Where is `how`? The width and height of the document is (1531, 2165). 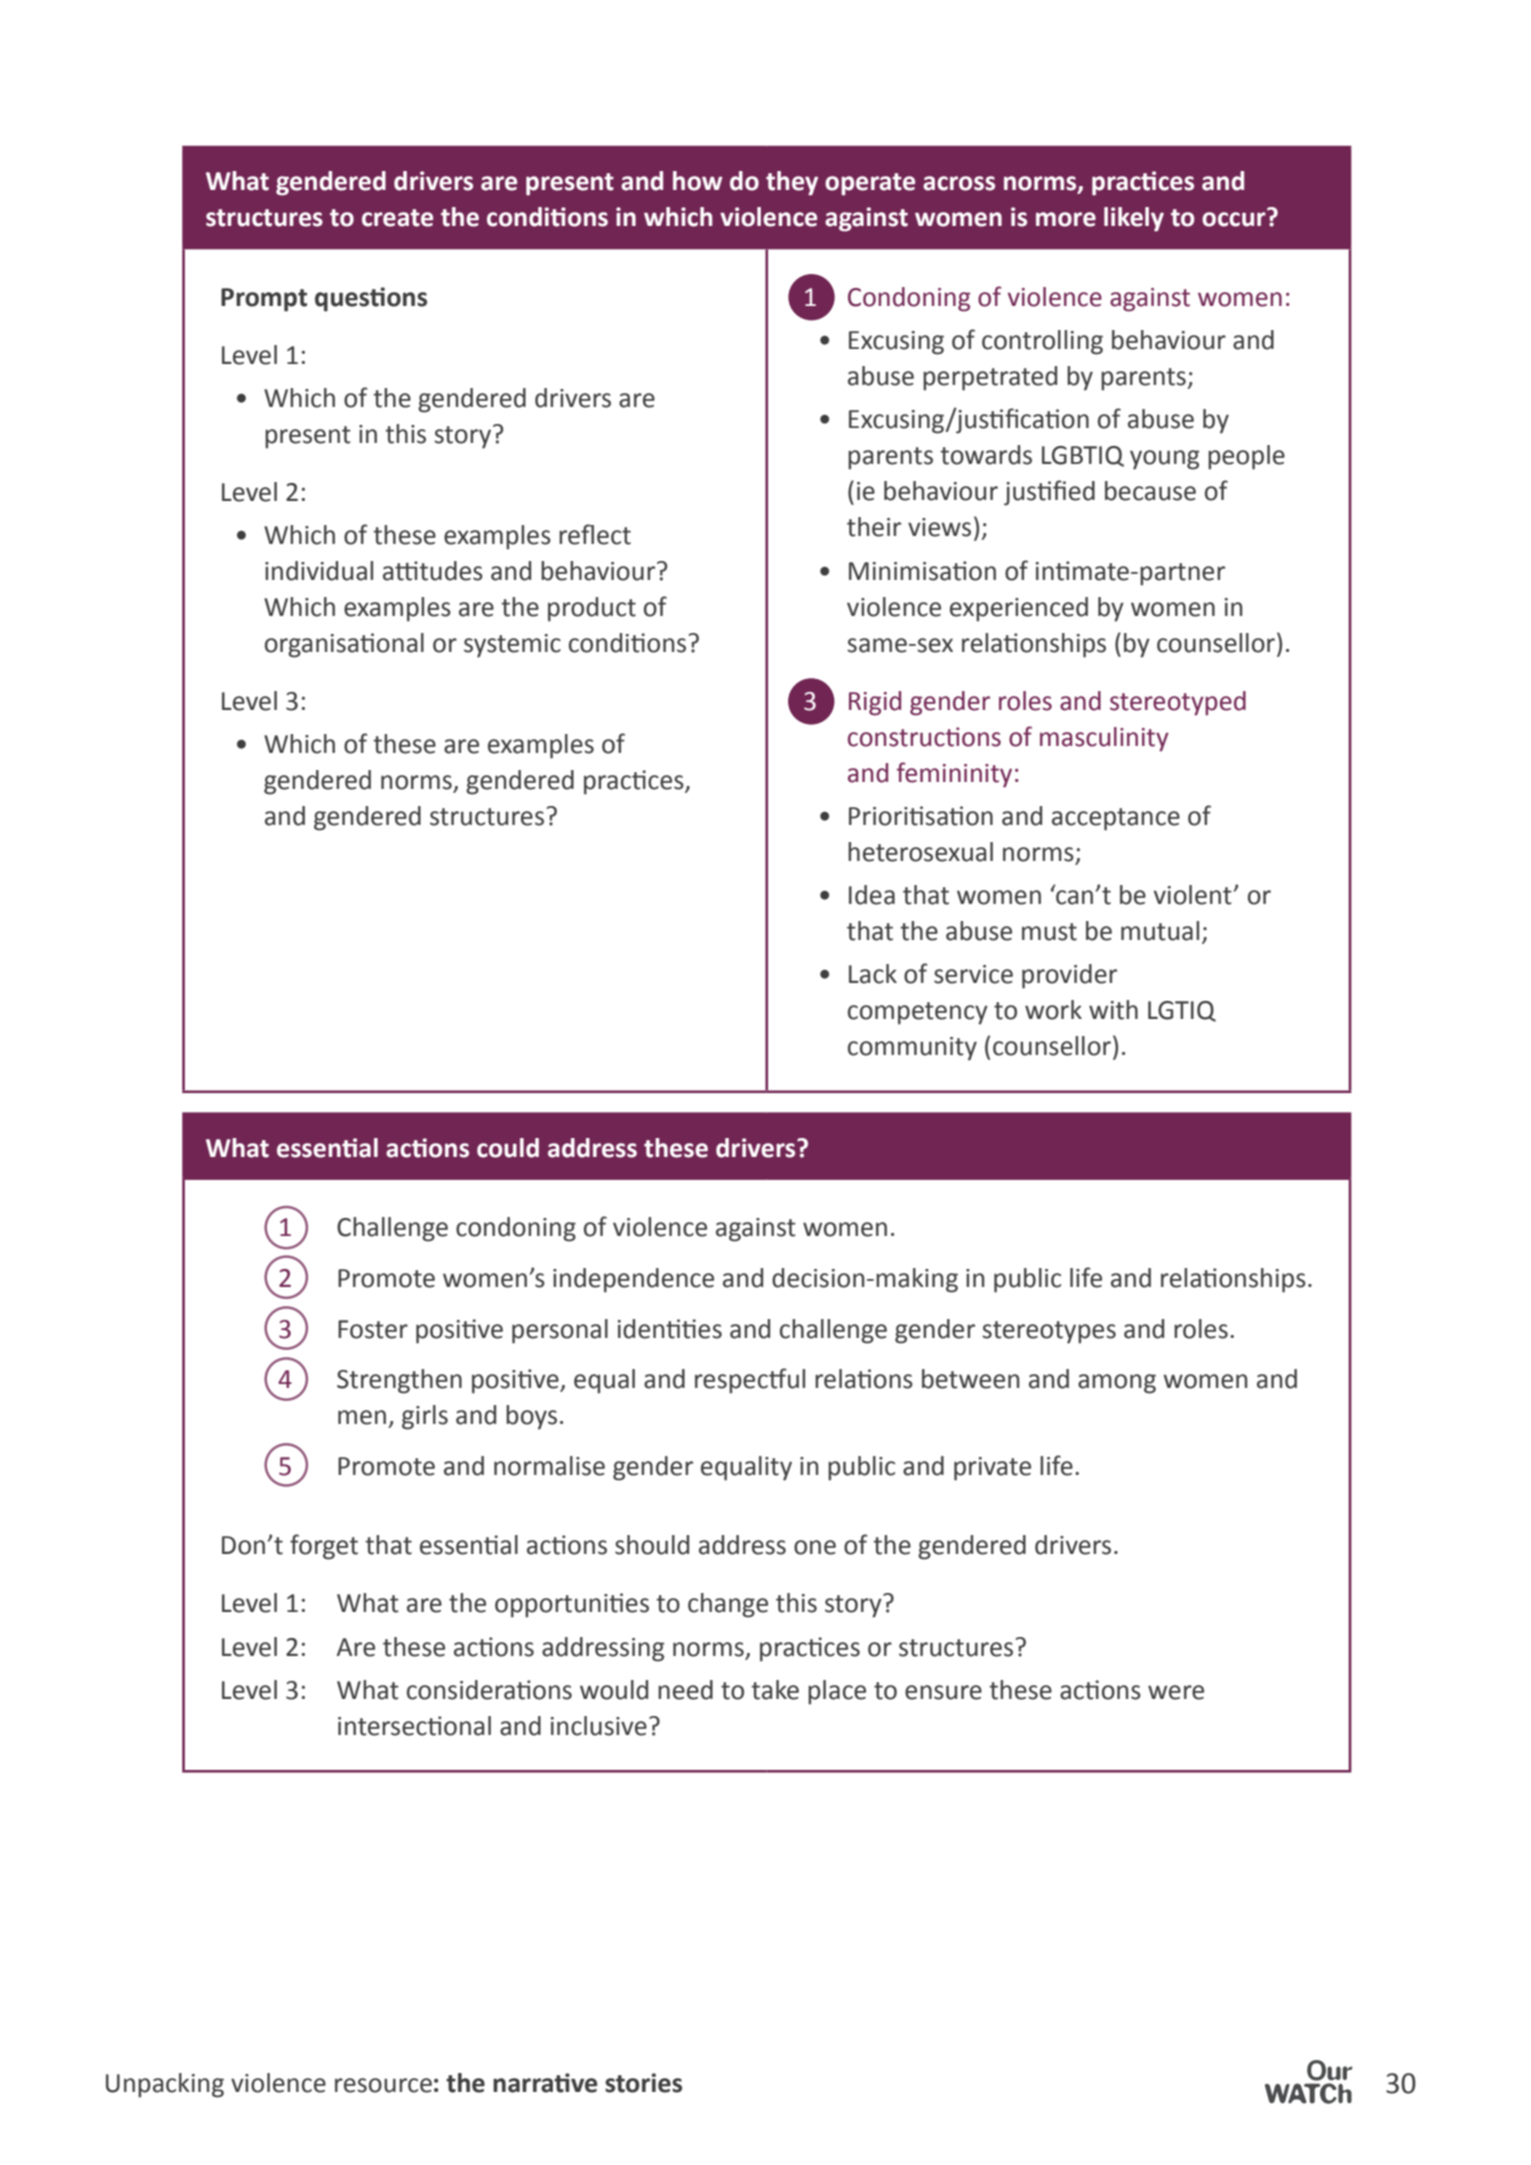 how is located at coordinates (698, 181).
